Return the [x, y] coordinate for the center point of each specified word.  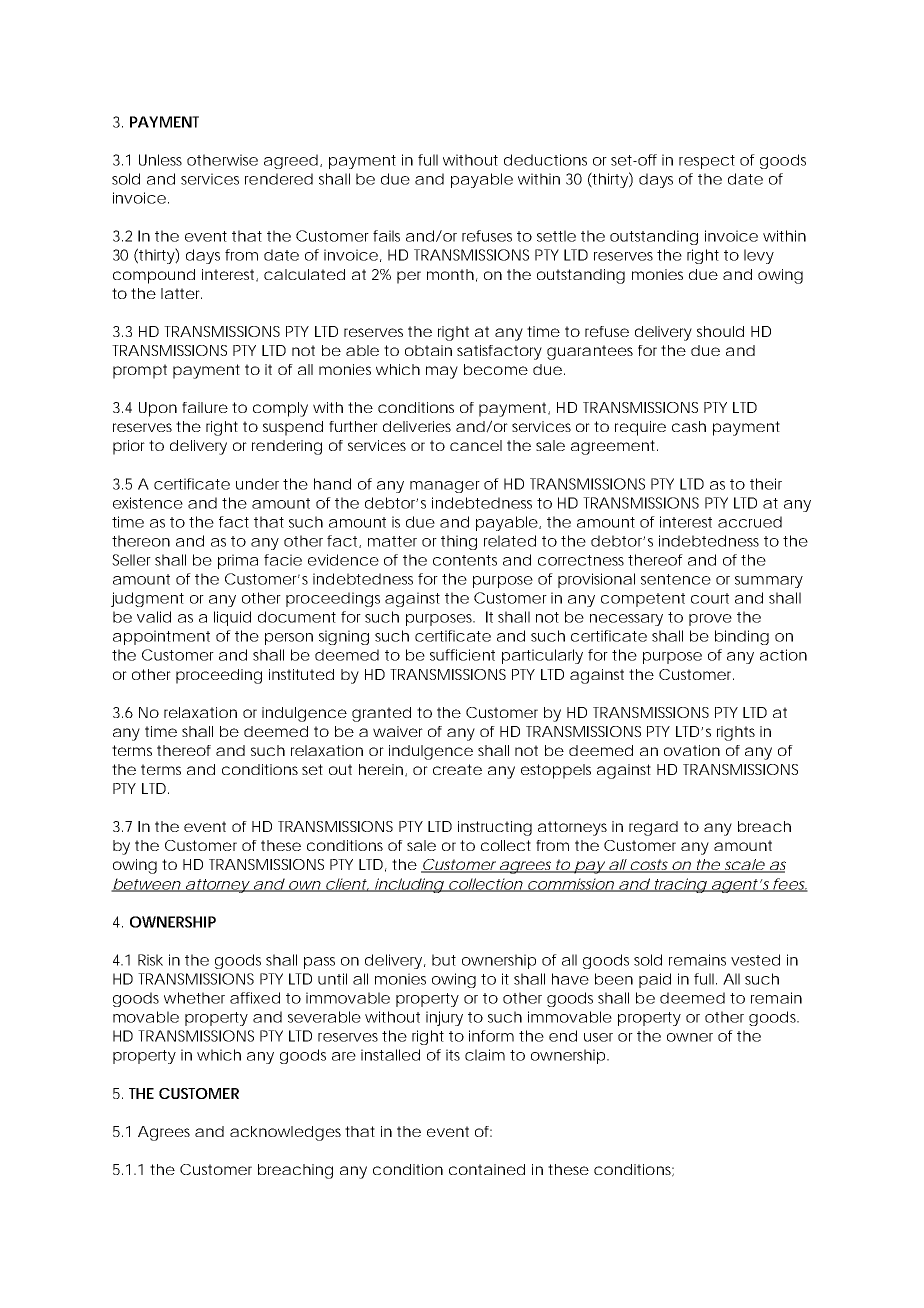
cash [689, 426]
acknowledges [288, 1133]
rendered [279, 179]
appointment [161, 637]
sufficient [462, 655]
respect [707, 162]
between [147, 885]
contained [487, 1169]
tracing [679, 885]
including [409, 885]
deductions [545, 160]
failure [205, 407]
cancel [476, 445]
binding [742, 637]
